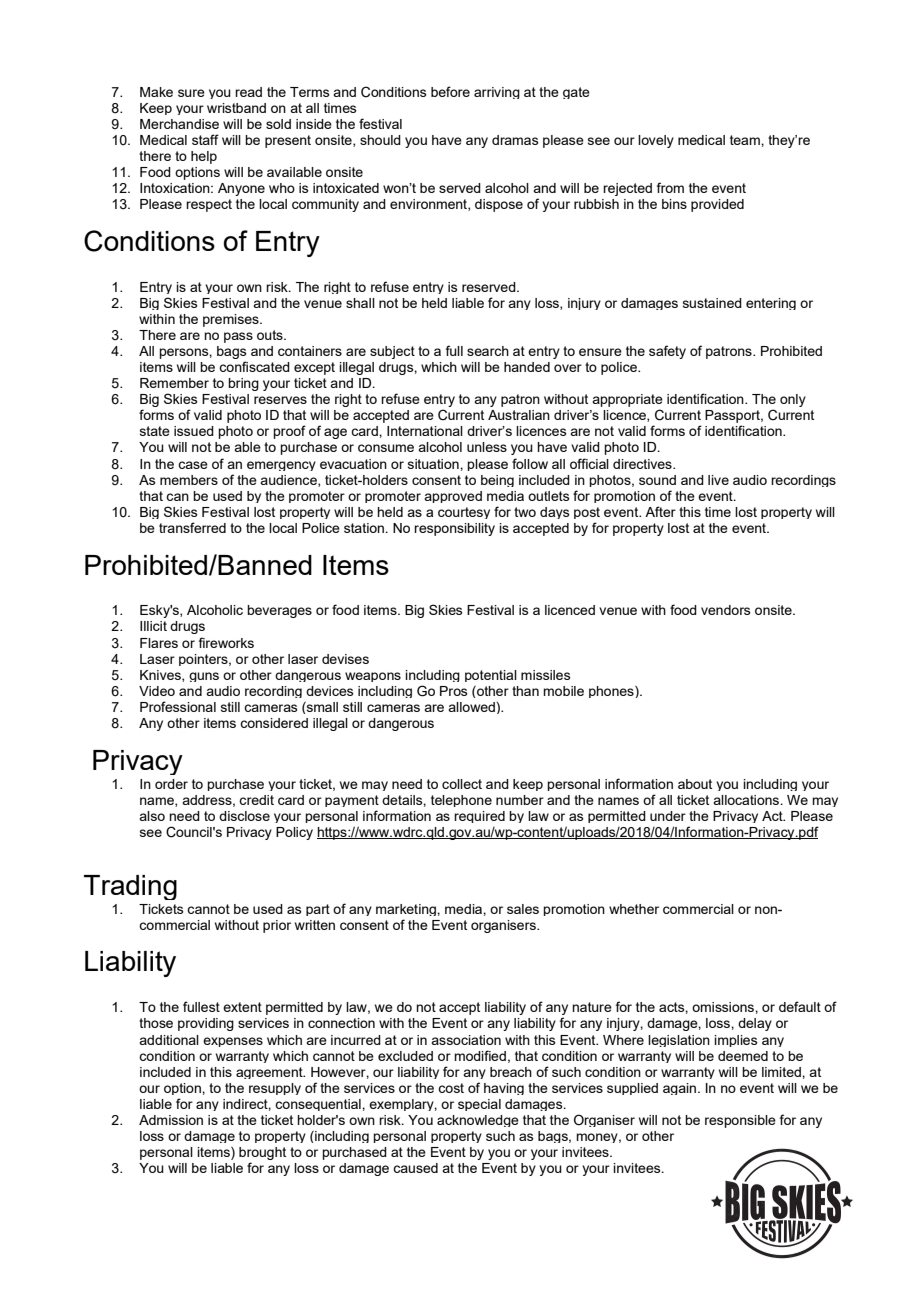 This document has height=1308, width=924. I want to click on order, so click(171, 784).
